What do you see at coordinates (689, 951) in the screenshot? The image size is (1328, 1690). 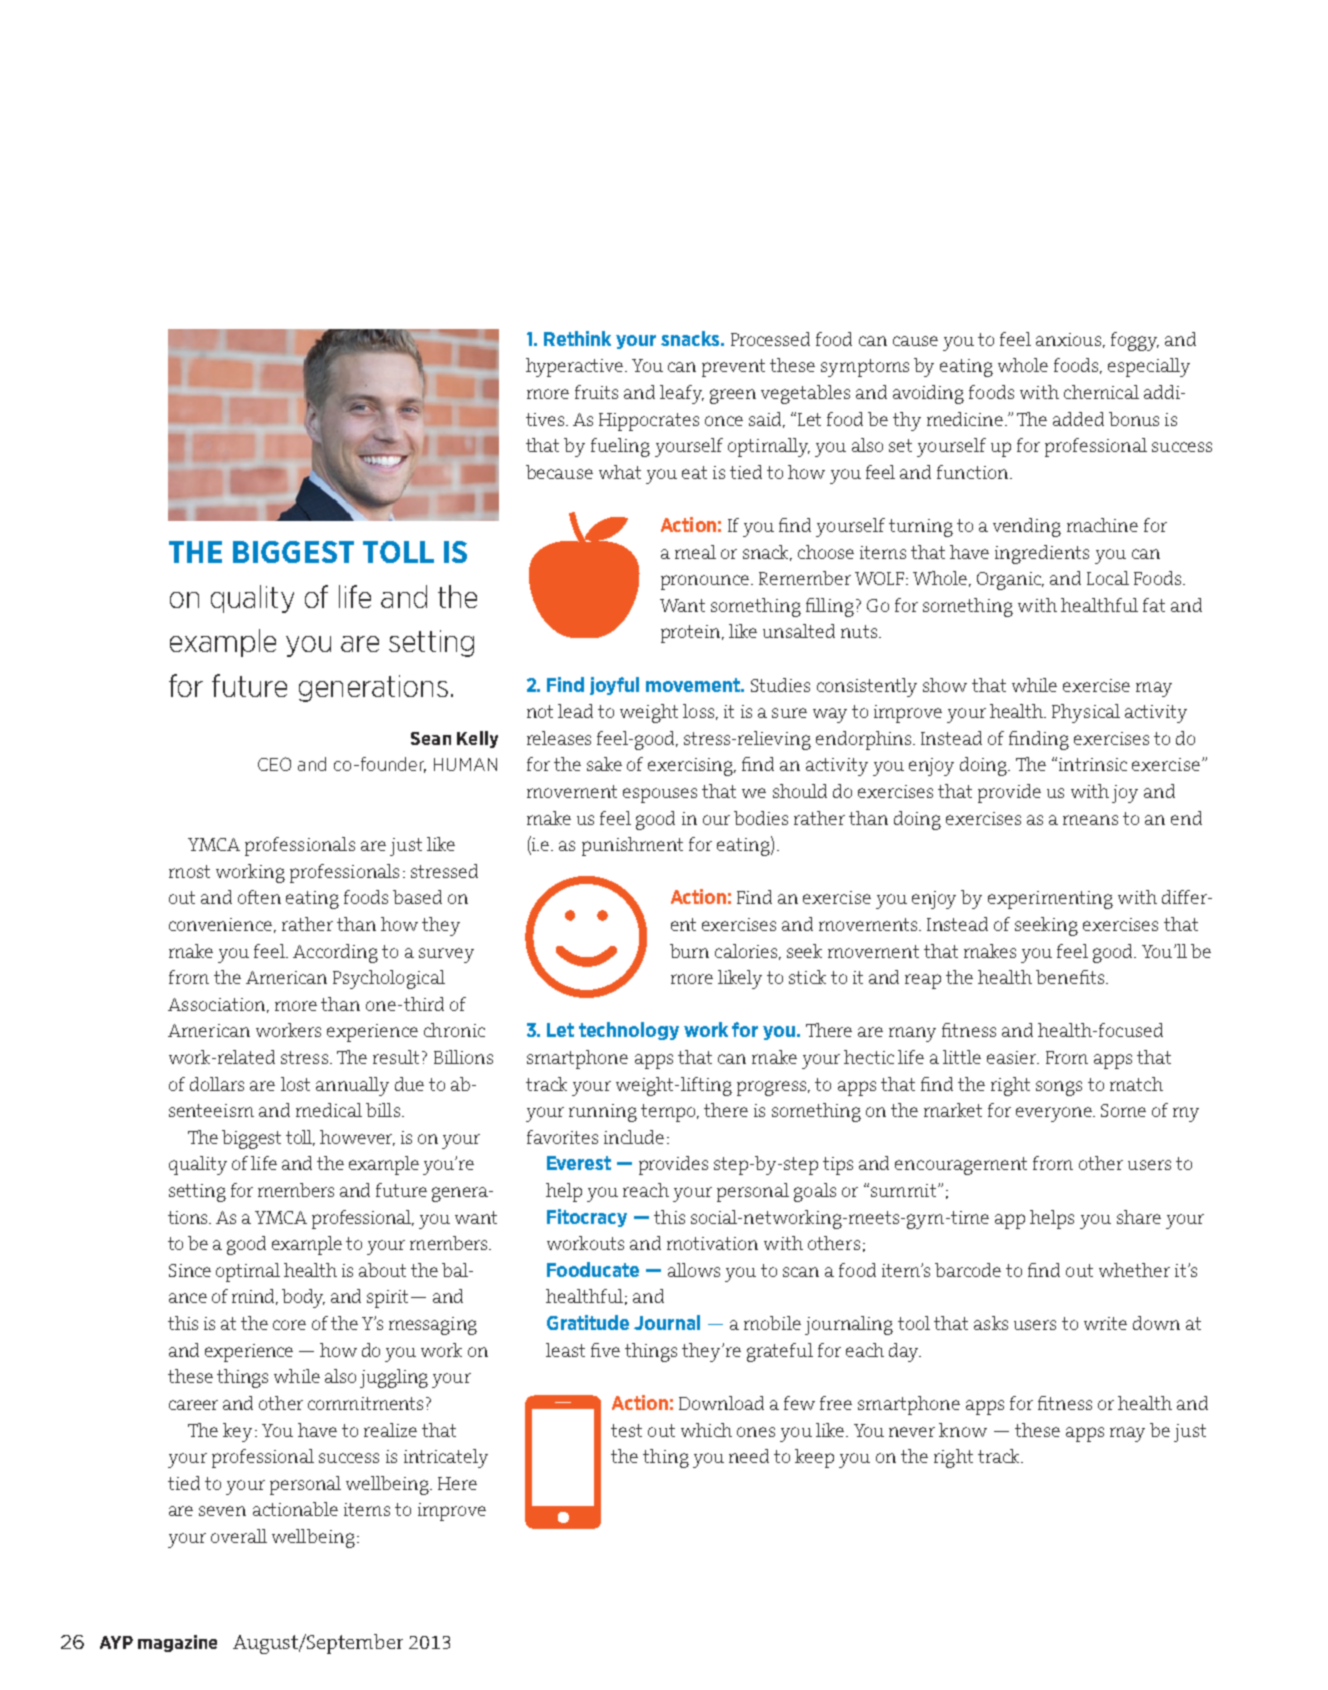 I see `burn` at bounding box center [689, 951].
